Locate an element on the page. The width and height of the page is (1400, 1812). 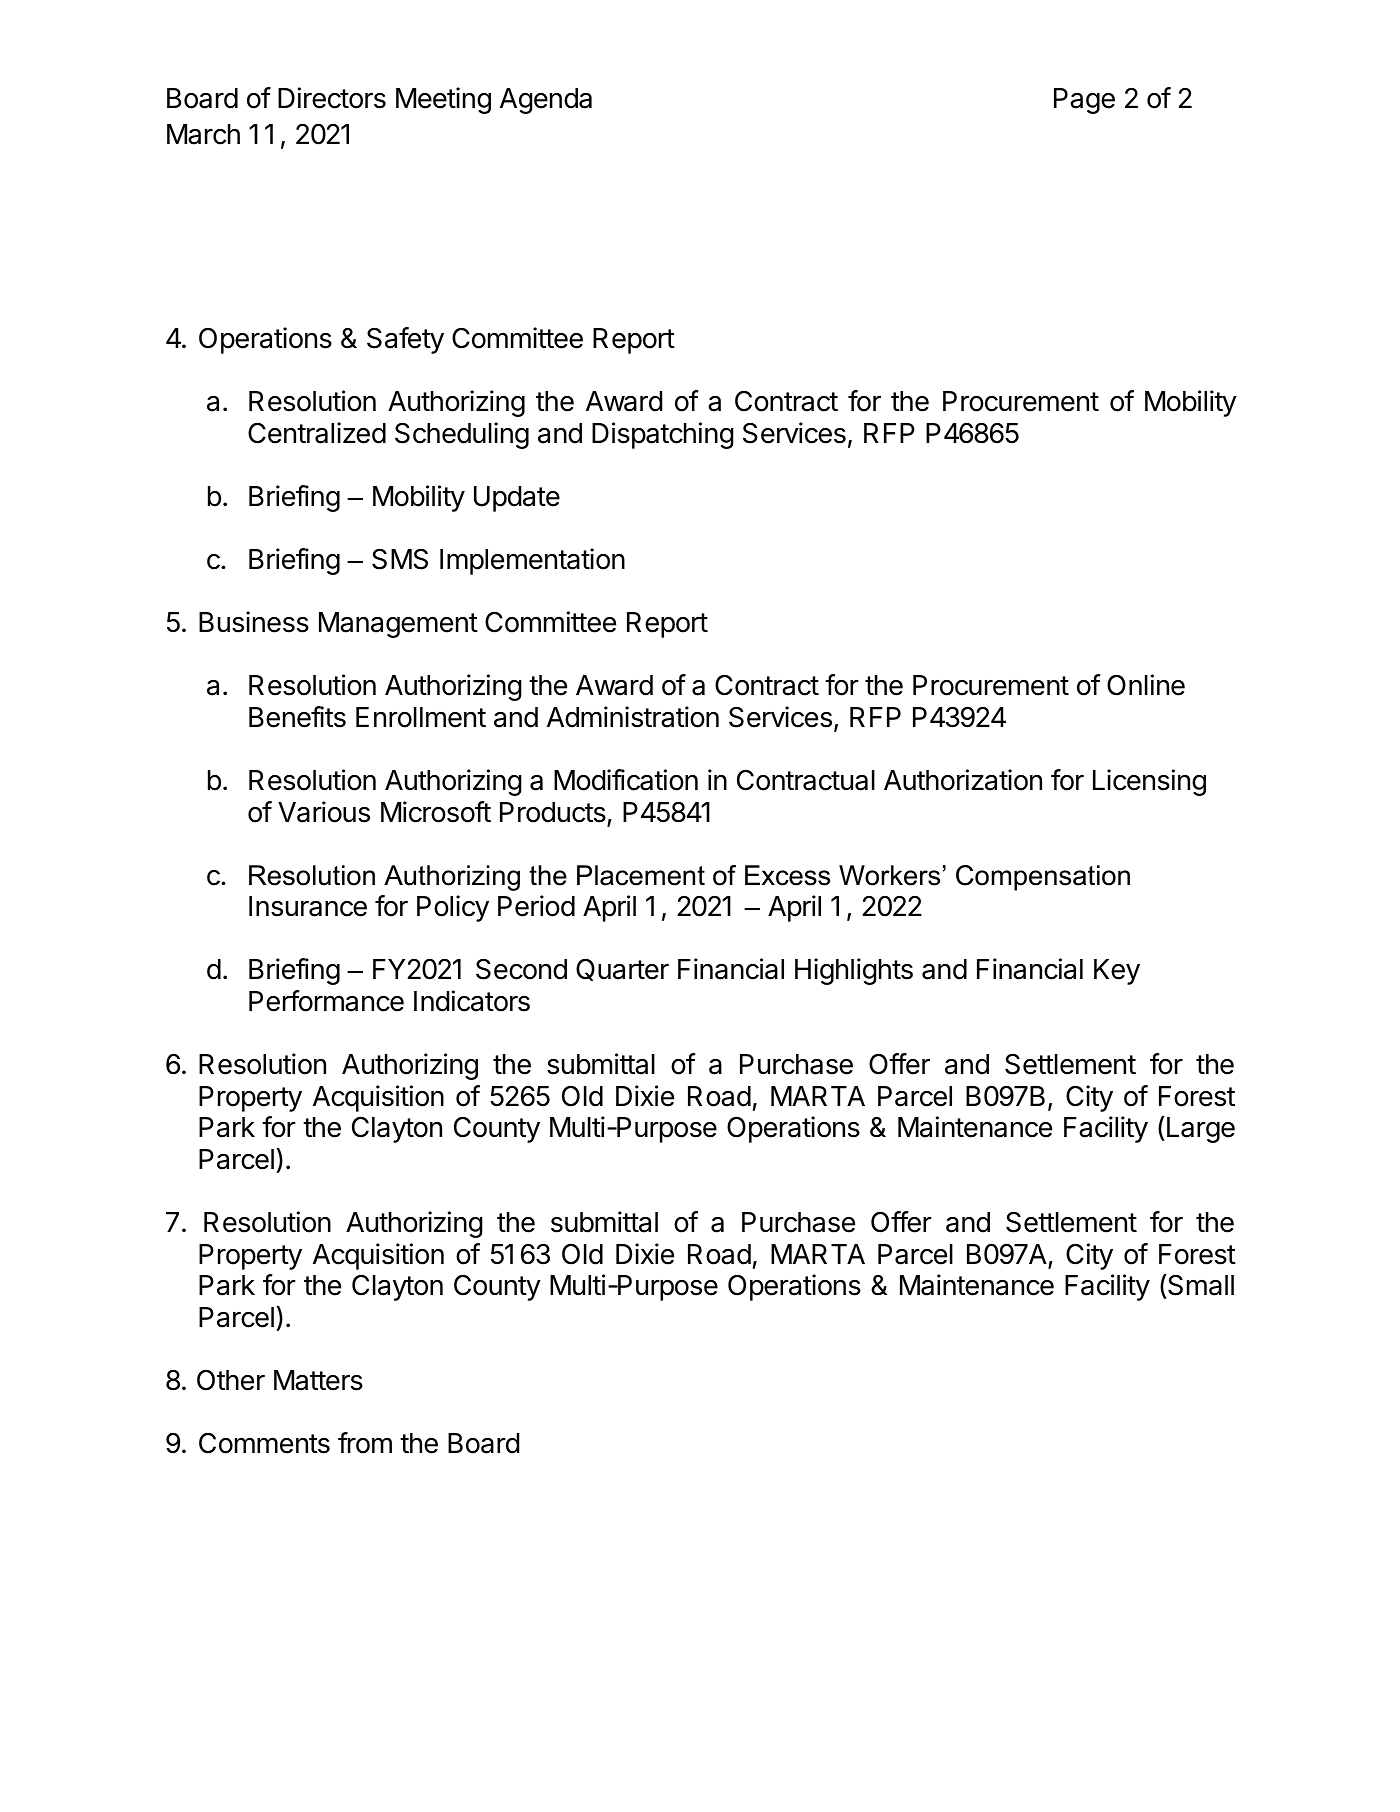
Modification is located at coordinates (626, 780).
